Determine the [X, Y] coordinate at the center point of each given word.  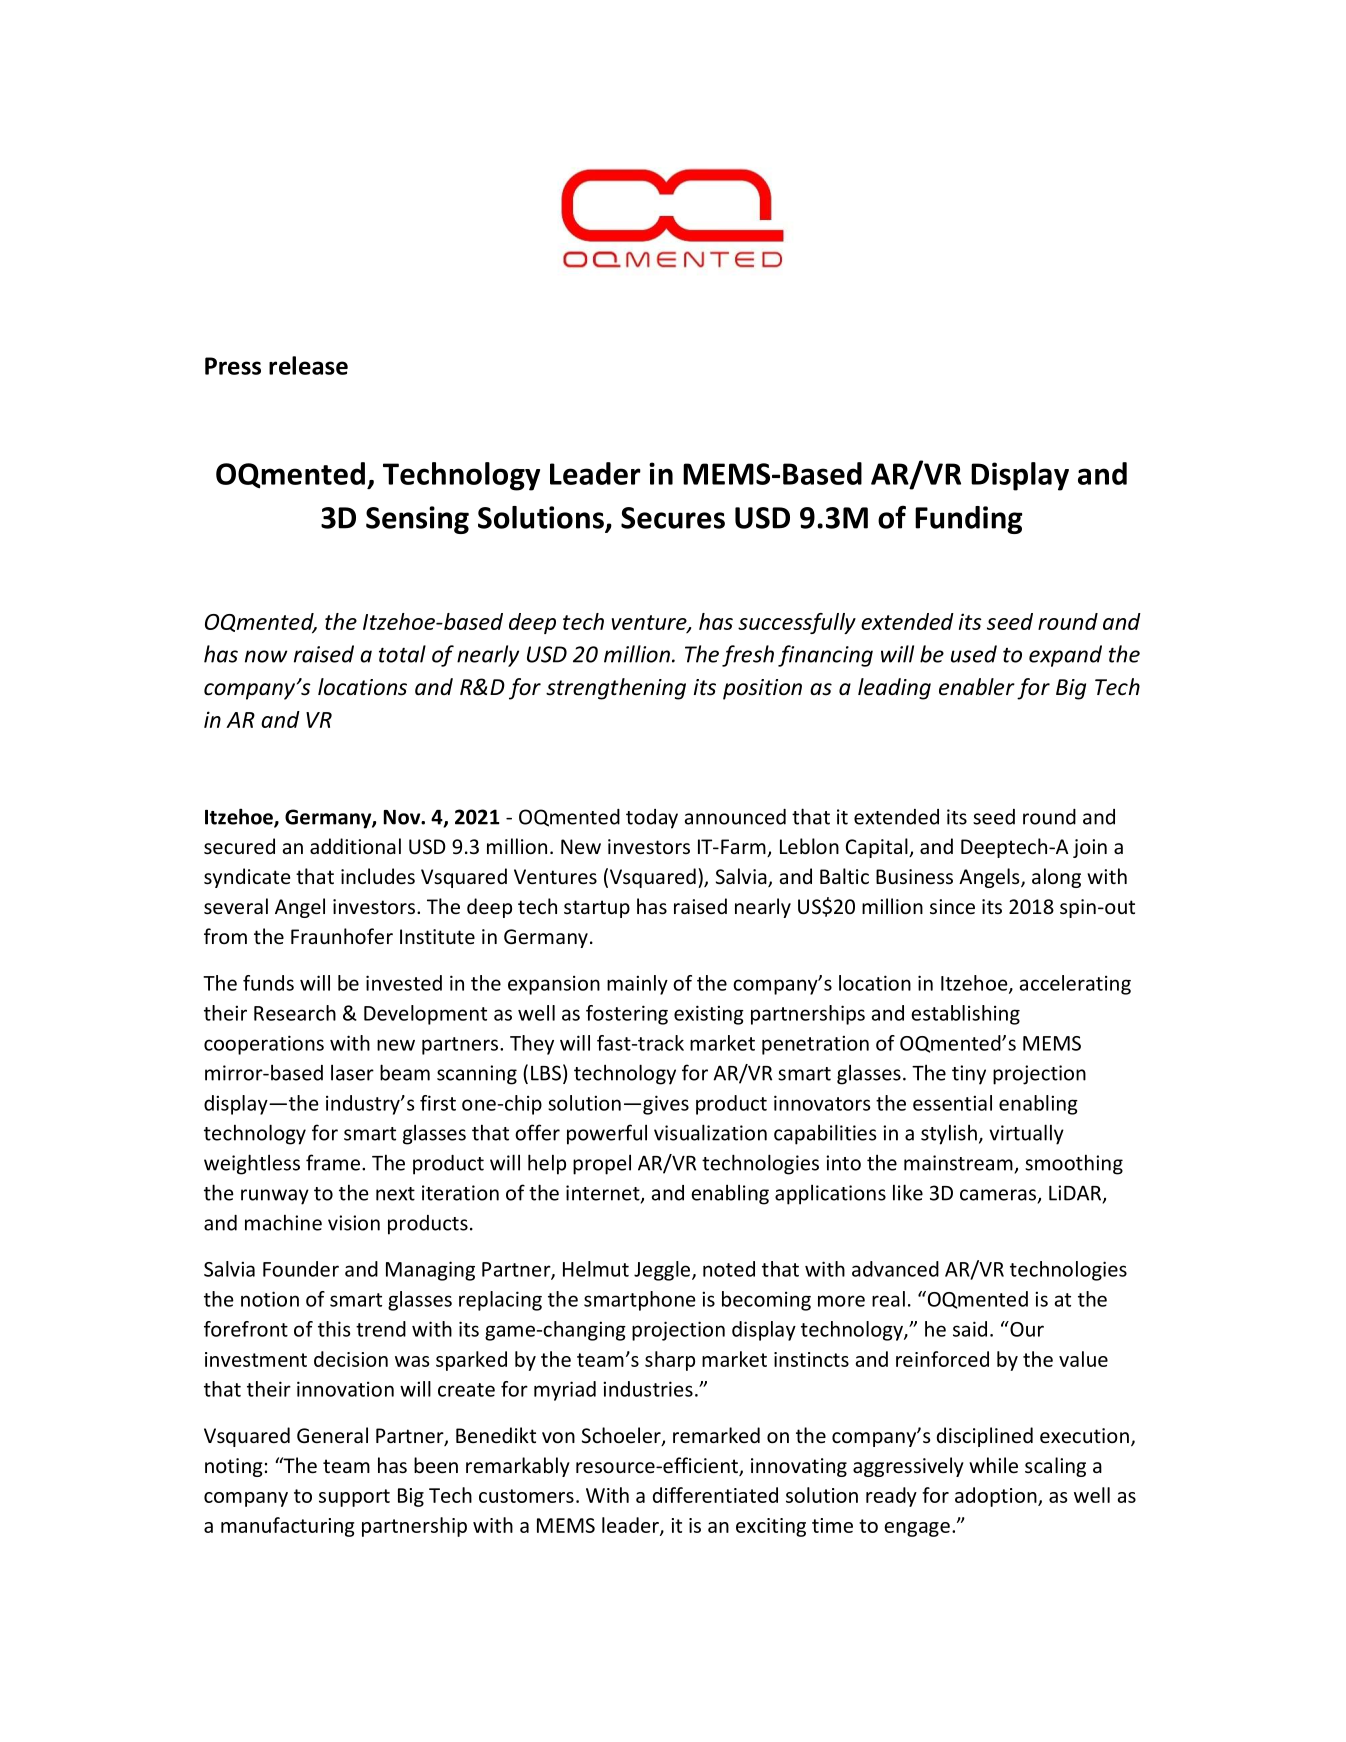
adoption [997, 1497]
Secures [673, 518]
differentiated [715, 1495]
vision [354, 1223]
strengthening [616, 689]
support [354, 1498]
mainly [637, 985]
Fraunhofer [342, 936]
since [952, 907]
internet [604, 1194]
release [308, 365]
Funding [968, 520]
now [266, 656]
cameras [998, 1195]
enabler [977, 687]
